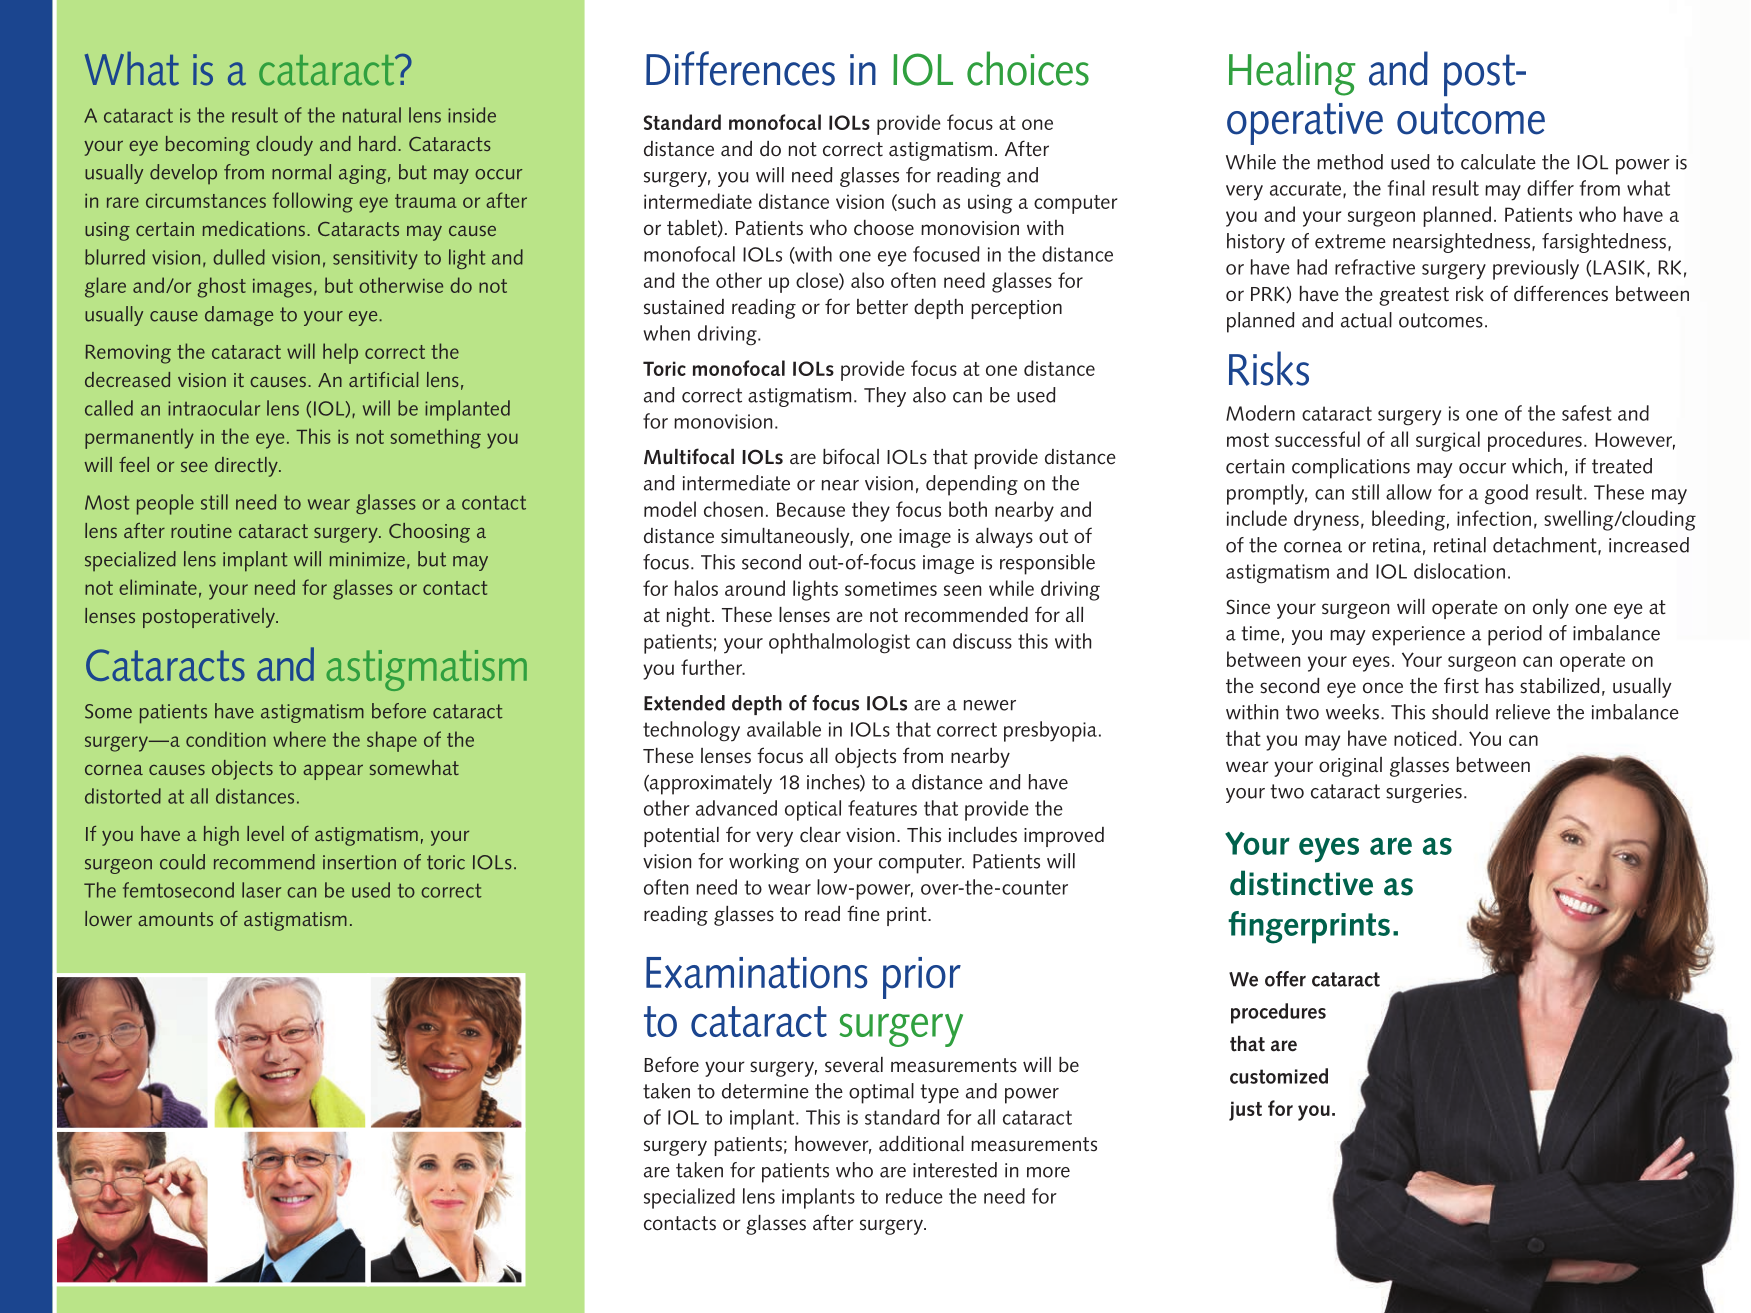 The height and width of the document is (1313, 1751). Describe the element at coordinates (340, 353) in the document. I see `help` at that location.
